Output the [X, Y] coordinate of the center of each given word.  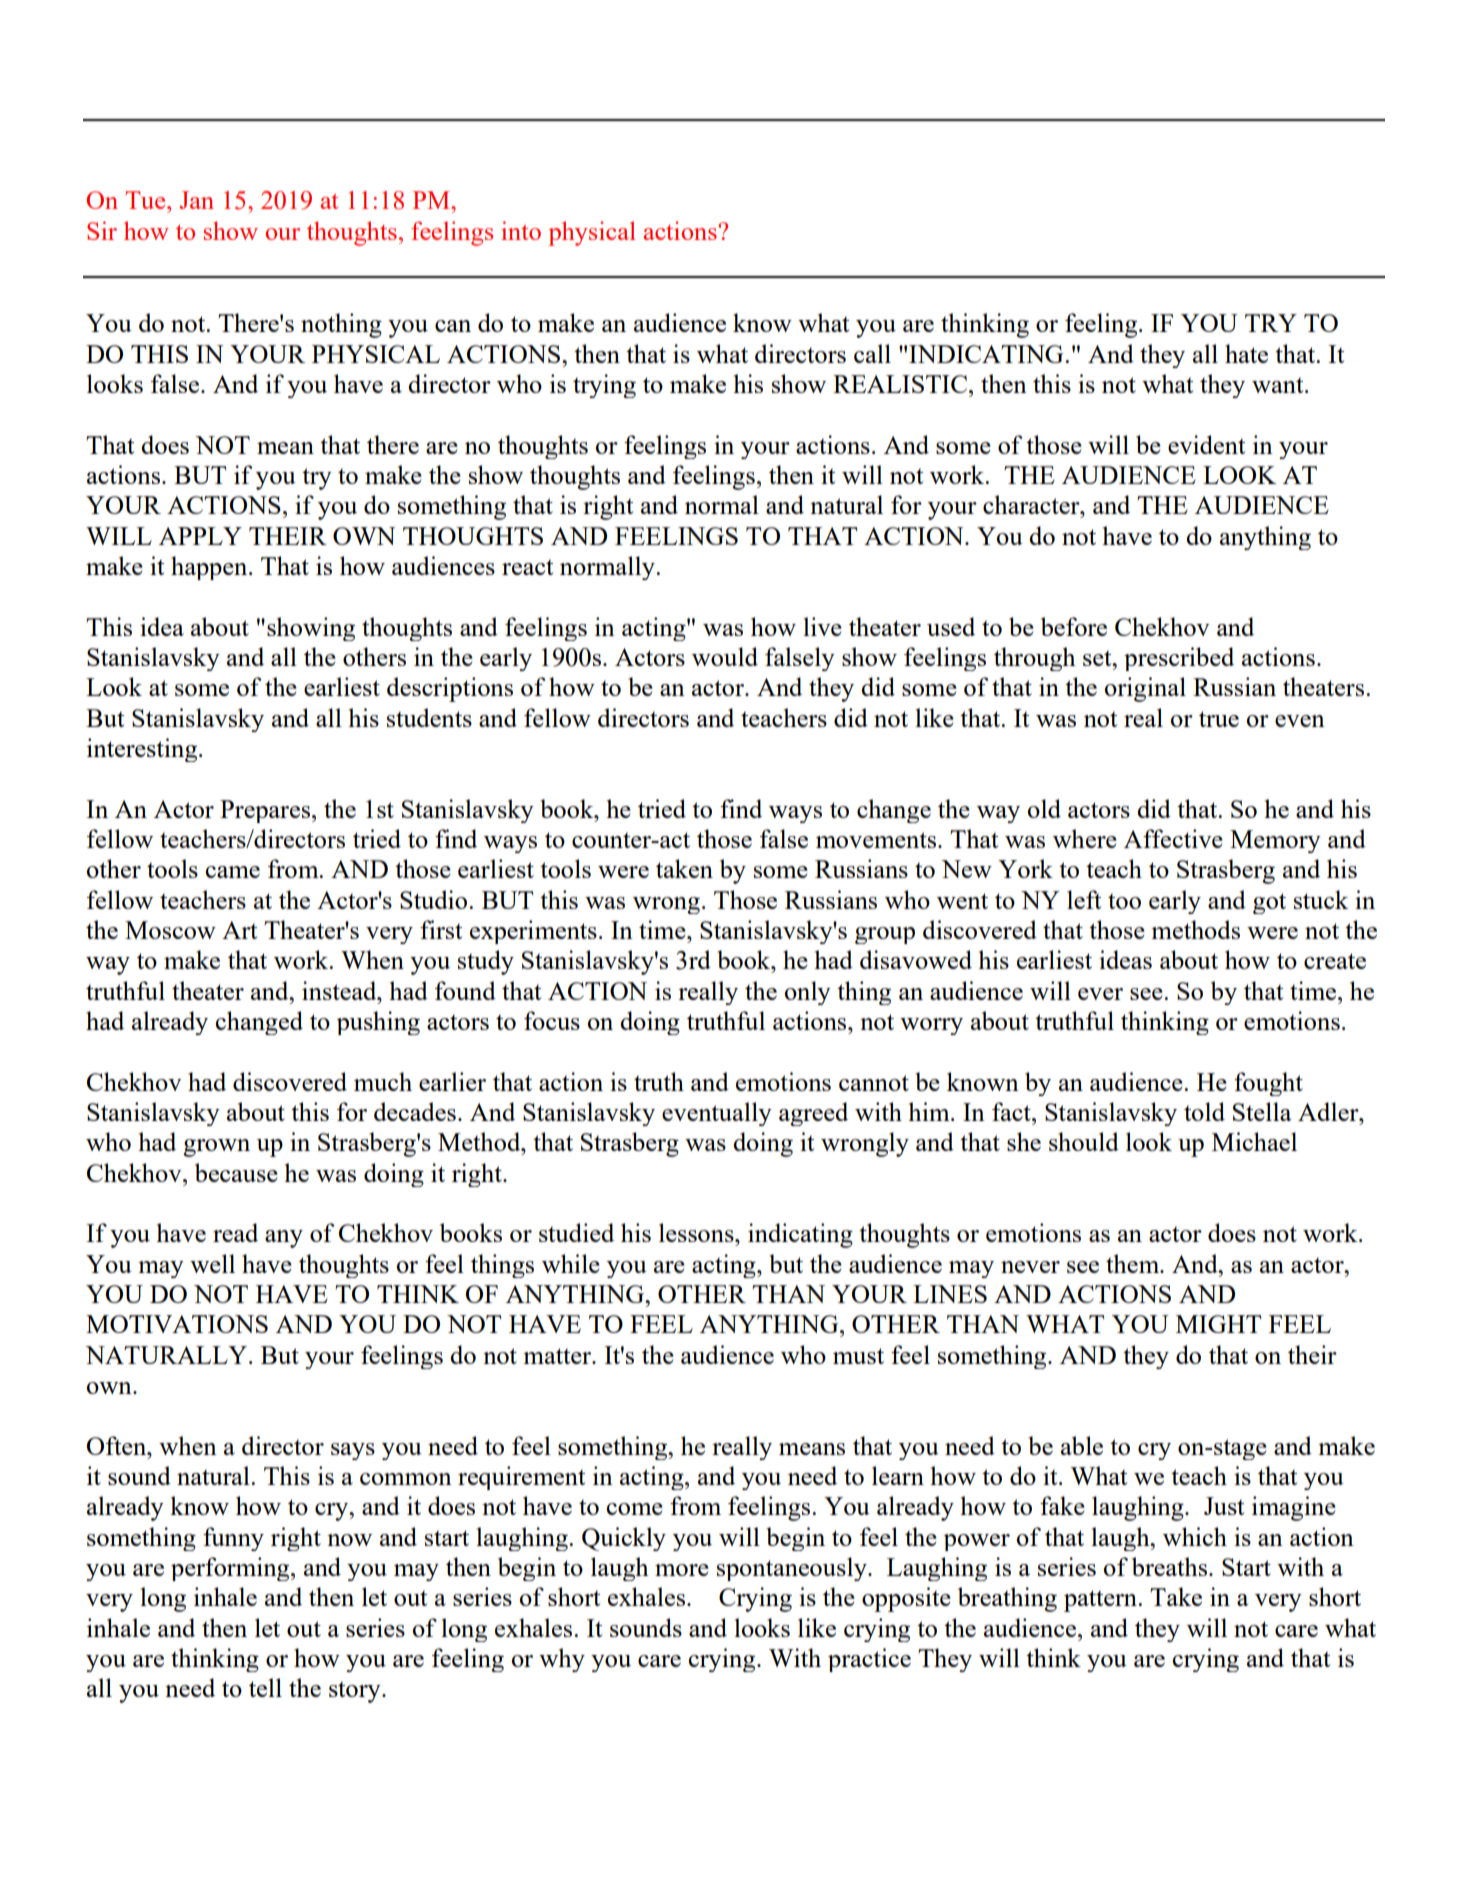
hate [1246, 353]
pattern [1101, 1601]
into [521, 230]
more [682, 1570]
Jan [197, 200]
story [356, 1692]
